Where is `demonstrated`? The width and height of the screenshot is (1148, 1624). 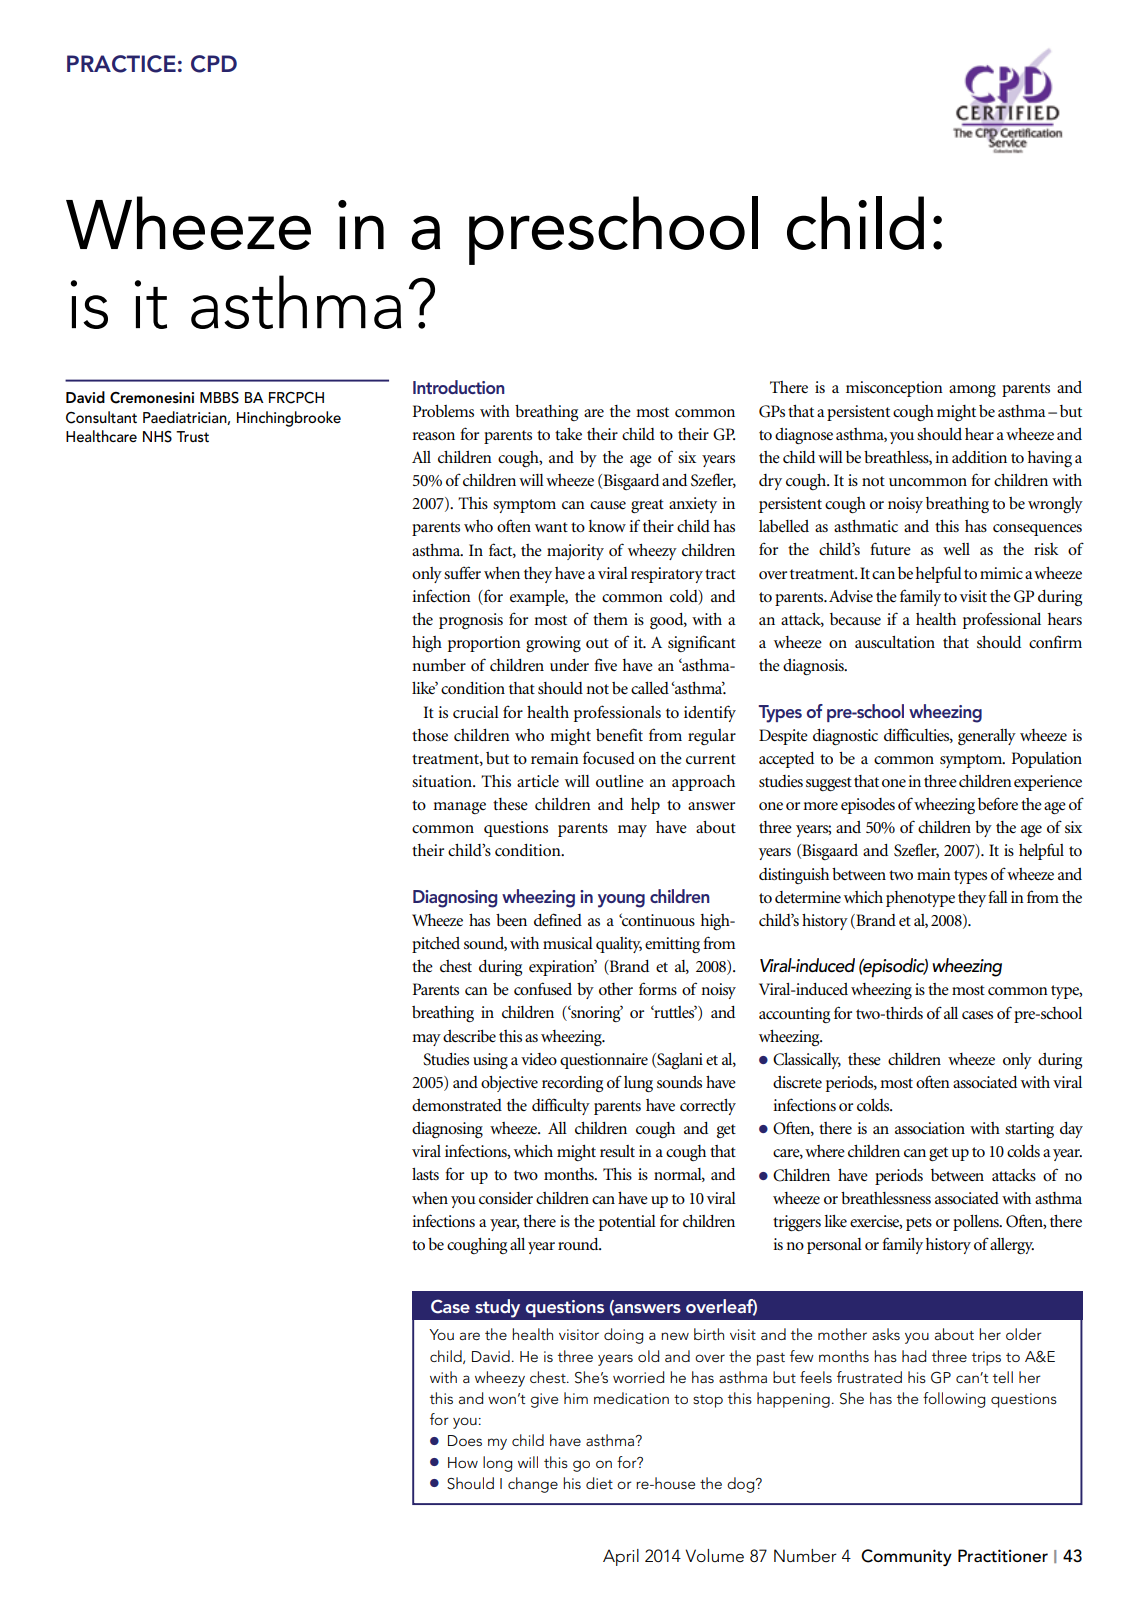 demonstrated is located at coordinates (457, 1105).
